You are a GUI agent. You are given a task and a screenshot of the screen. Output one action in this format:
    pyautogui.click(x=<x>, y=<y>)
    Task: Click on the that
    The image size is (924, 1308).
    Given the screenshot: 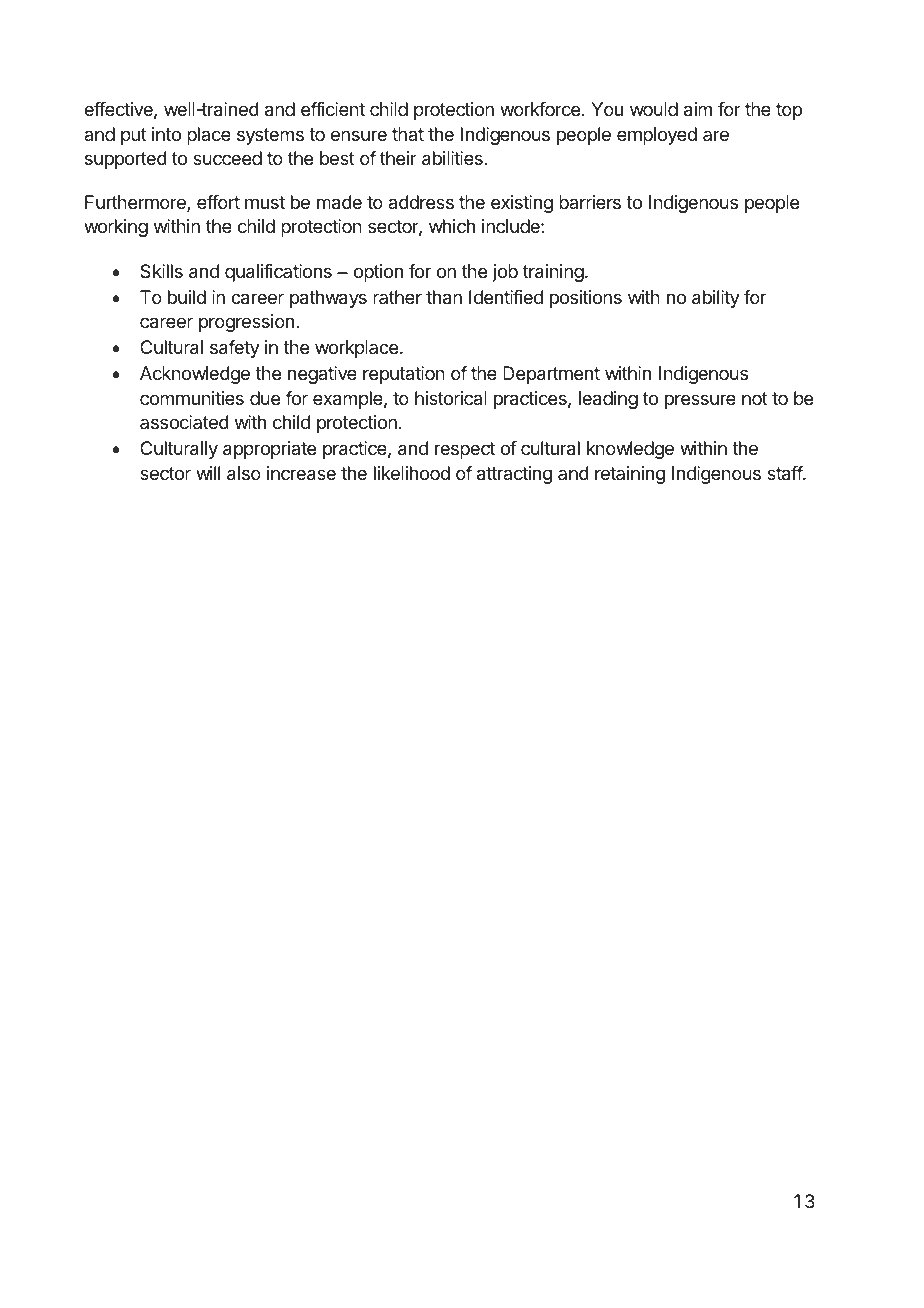 What is the action you would take?
    pyautogui.click(x=408, y=134)
